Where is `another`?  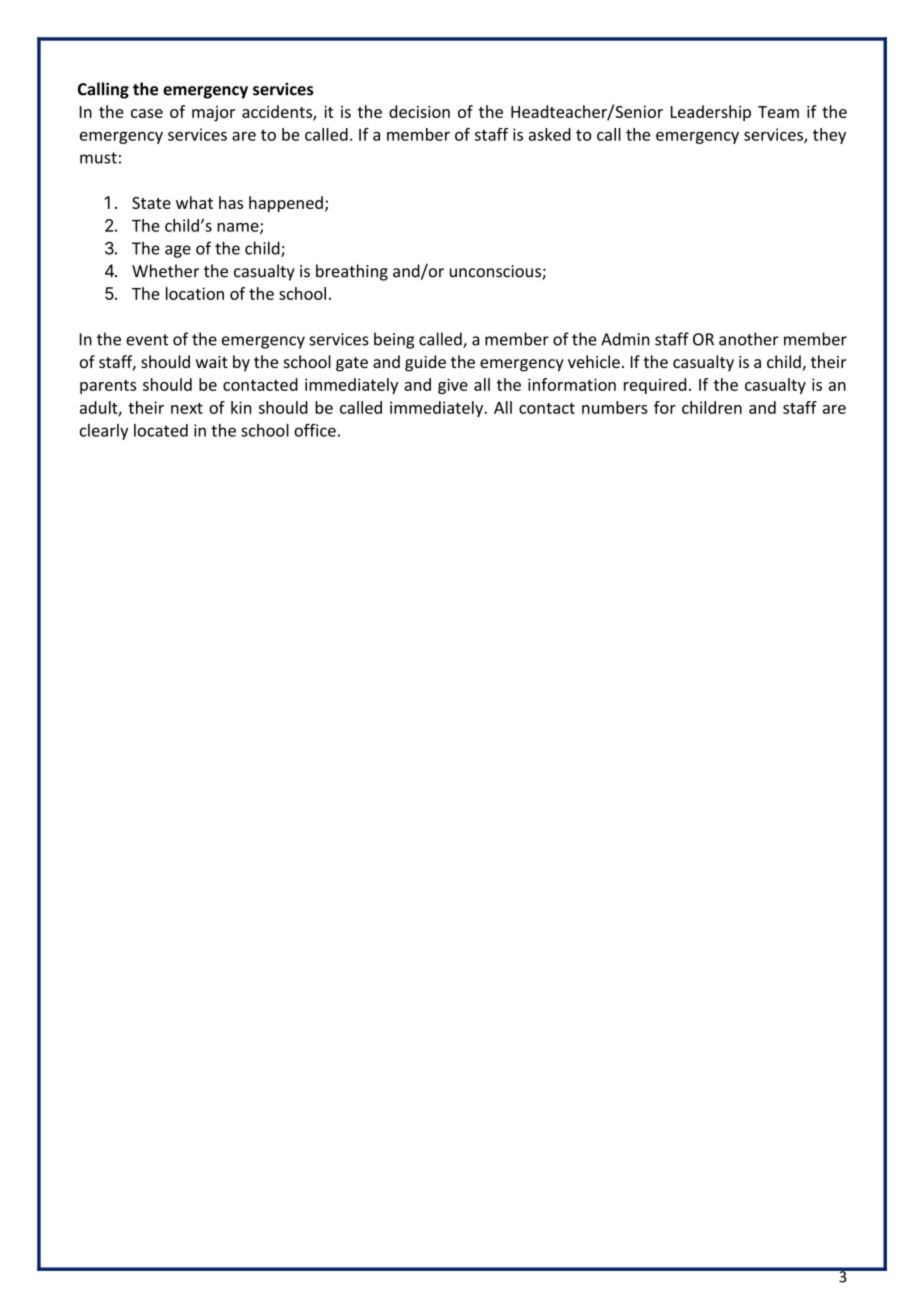
another is located at coordinates (749, 339).
